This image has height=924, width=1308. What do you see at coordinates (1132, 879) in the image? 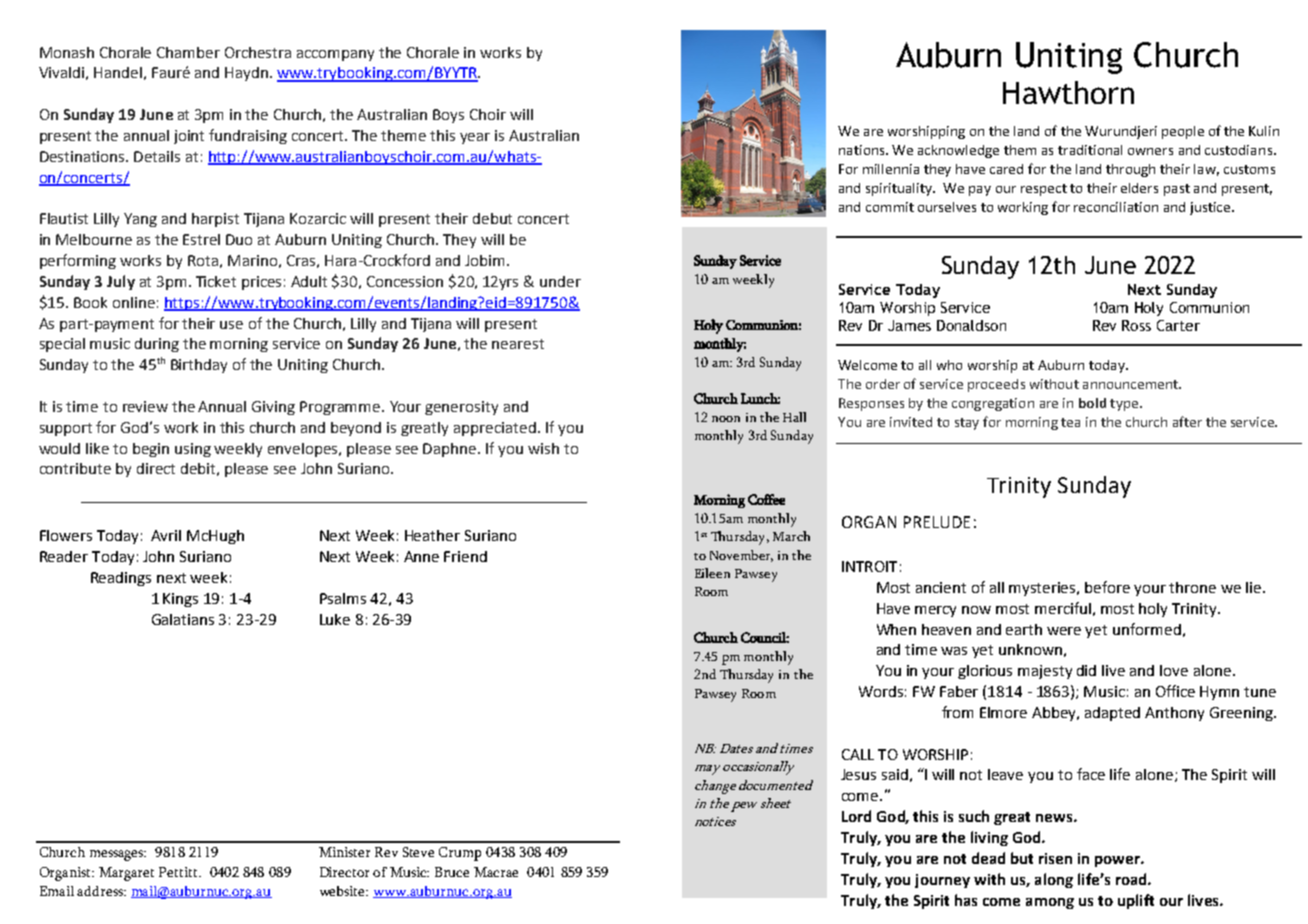
I see `road` at bounding box center [1132, 879].
